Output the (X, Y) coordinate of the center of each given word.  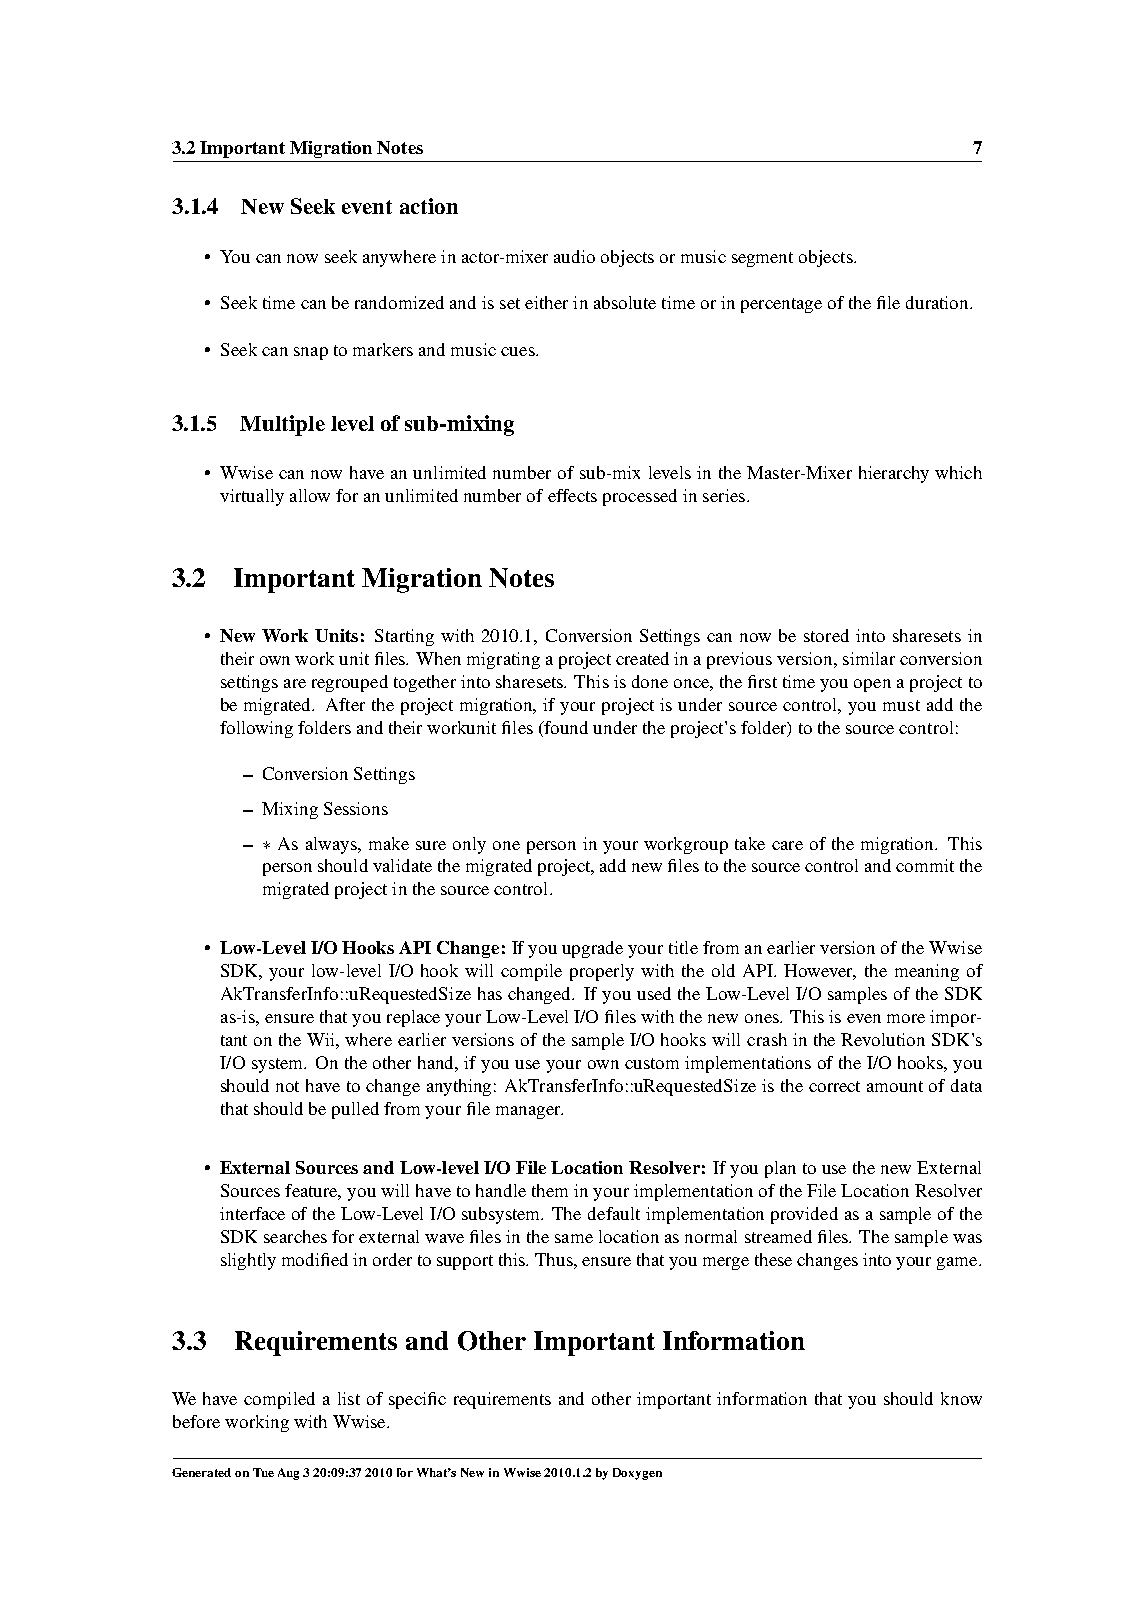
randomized (399, 302)
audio (574, 256)
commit (925, 865)
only (469, 845)
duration (938, 302)
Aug (288, 1474)
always (332, 845)
